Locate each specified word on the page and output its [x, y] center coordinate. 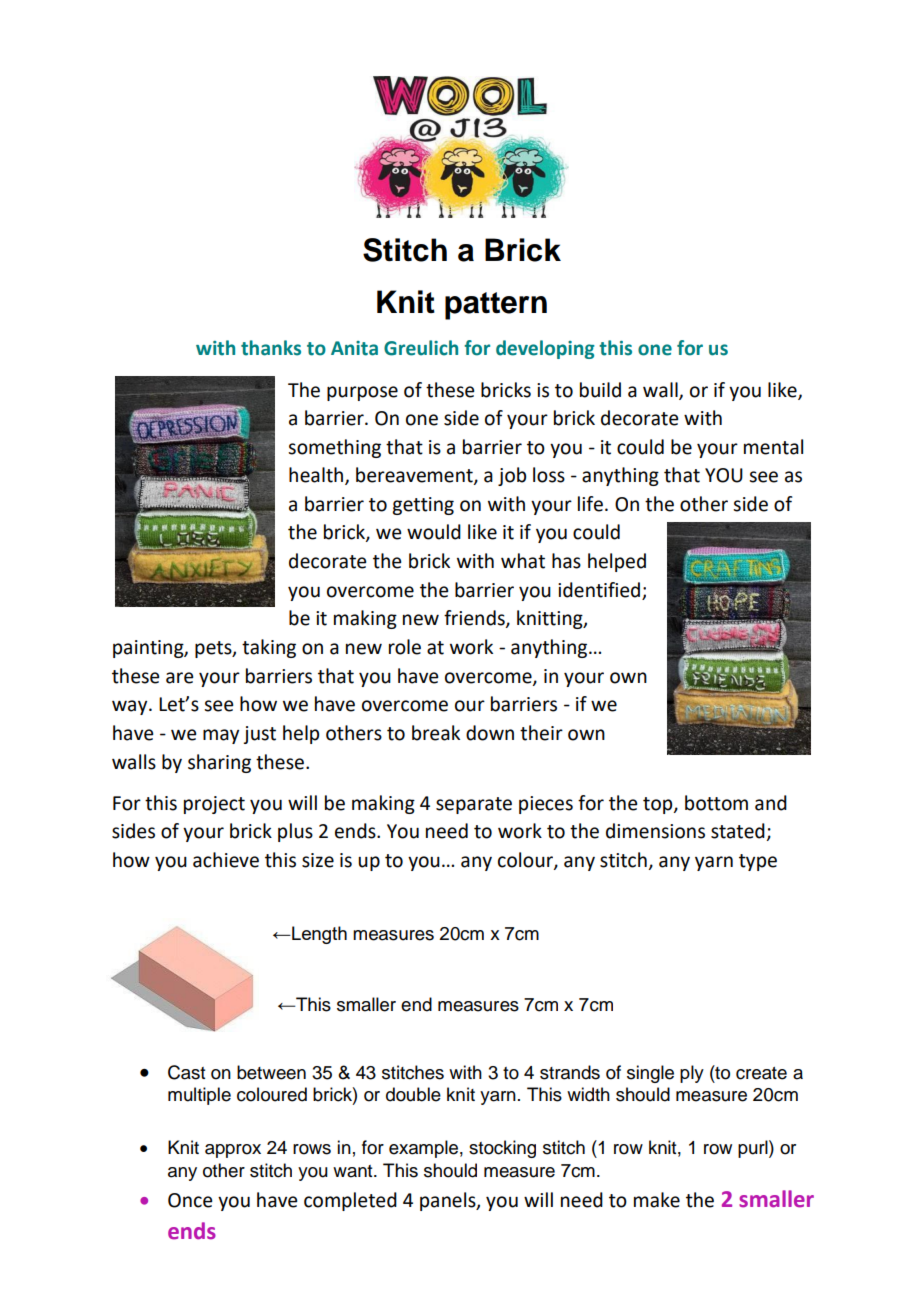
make [657, 1200]
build [600, 390]
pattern [496, 306]
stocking [502, 1149]
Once [190, 1200]
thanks [271, 348]
